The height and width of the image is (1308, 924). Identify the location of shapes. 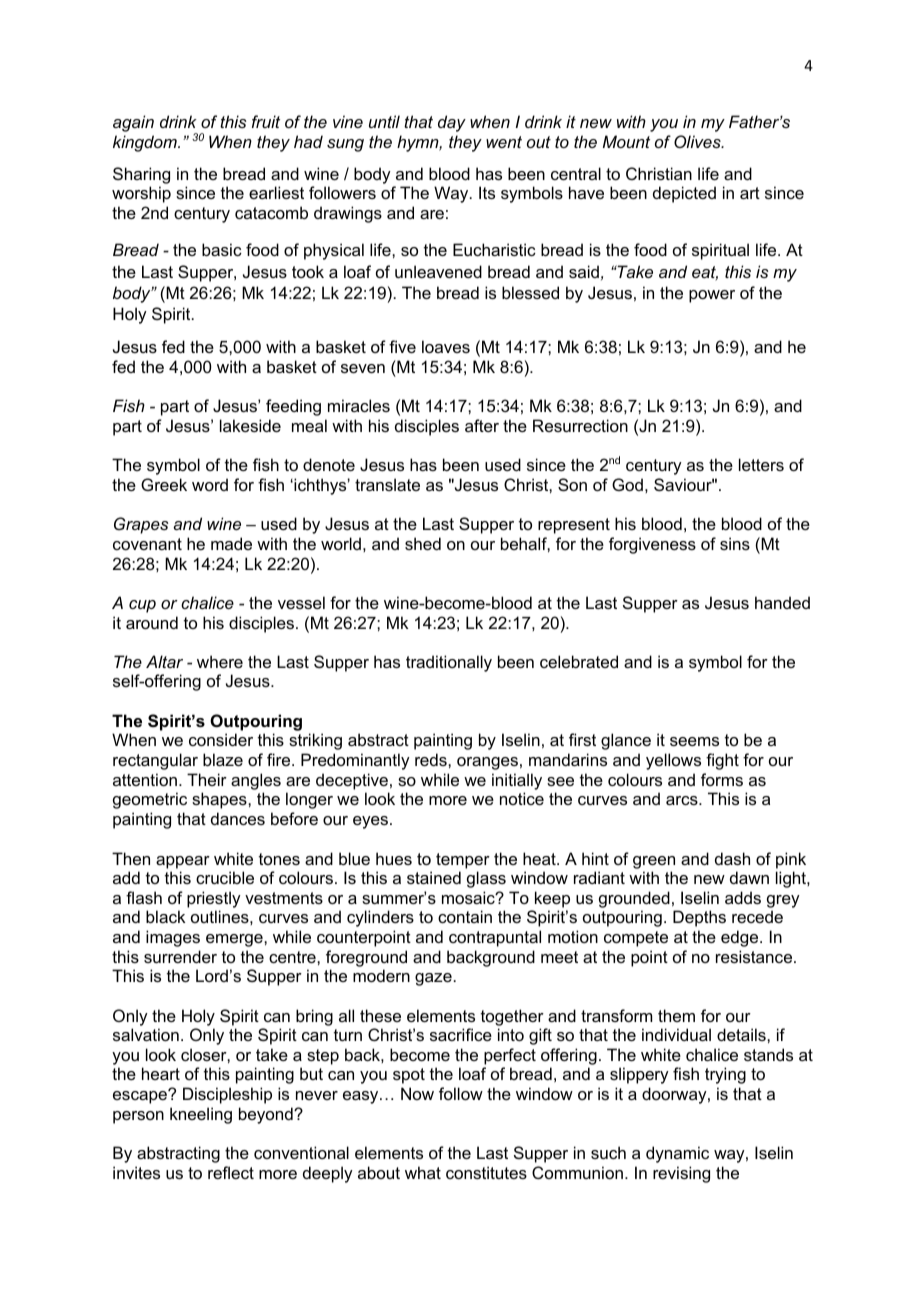
(220, 800).
